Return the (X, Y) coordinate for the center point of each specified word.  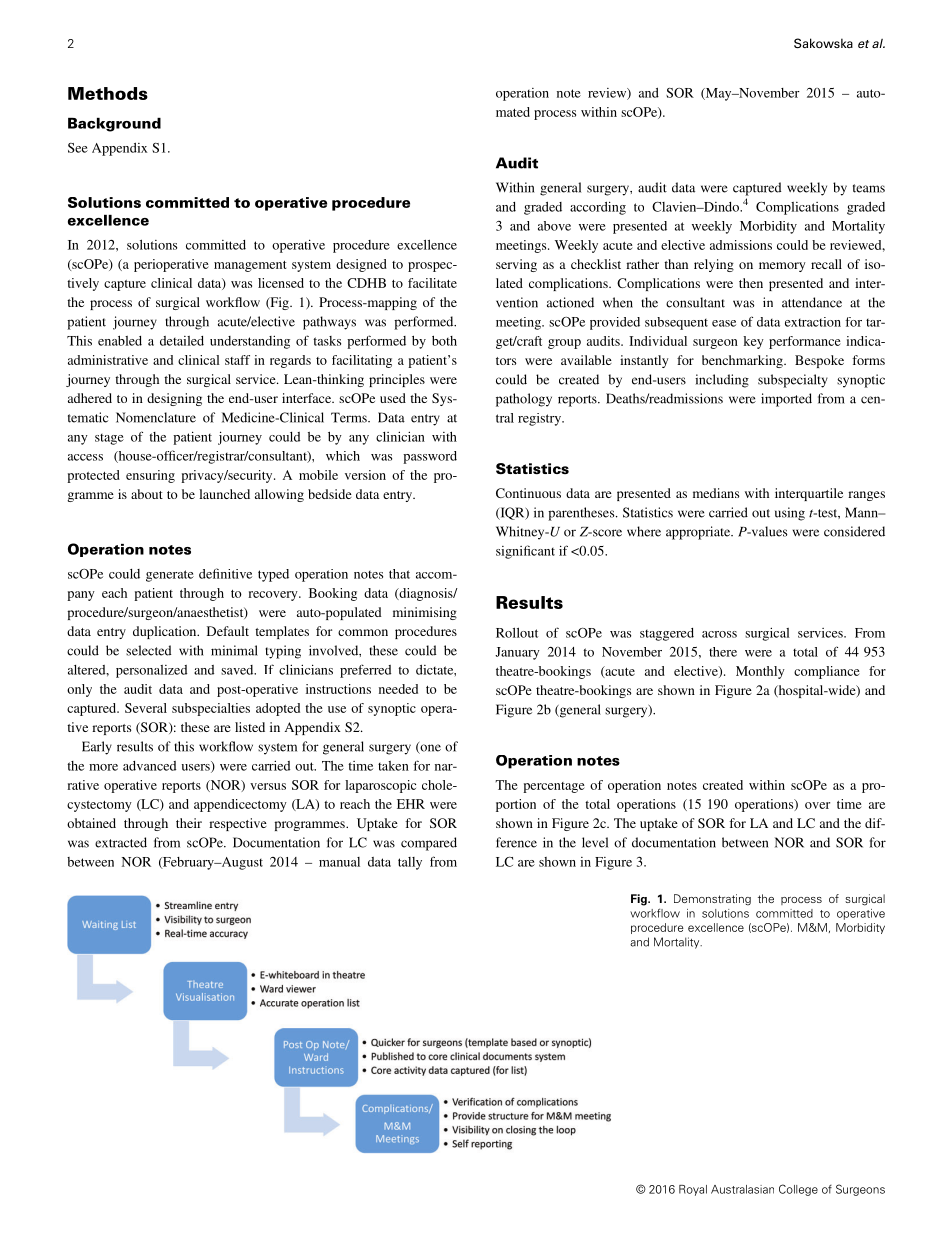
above (554, 226)
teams (869, 188)
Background (114, 125)
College (798, 1190)
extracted (121, 842)
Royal (693, 1190)
